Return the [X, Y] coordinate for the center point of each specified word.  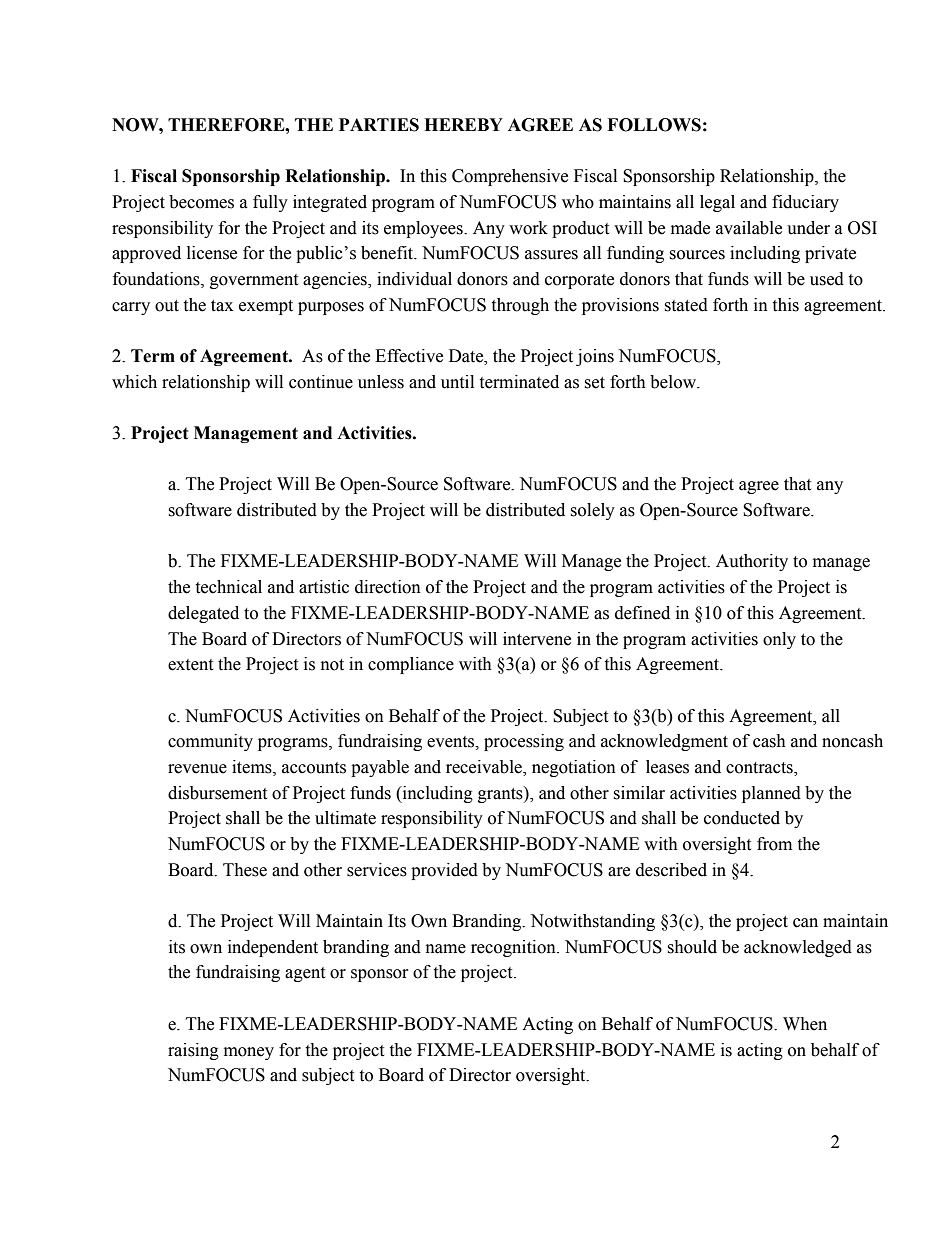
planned [771, 794]
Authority [752, 562]
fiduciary [805, 203]
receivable [485, 768]
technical [228, 587]
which [134, 382]
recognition [514, 948]
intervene [537, 639]
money [249, 1053]
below [674, 382]
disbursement [217, 793]
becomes [201, 202]
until [457, 382]
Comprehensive [510, 177]
